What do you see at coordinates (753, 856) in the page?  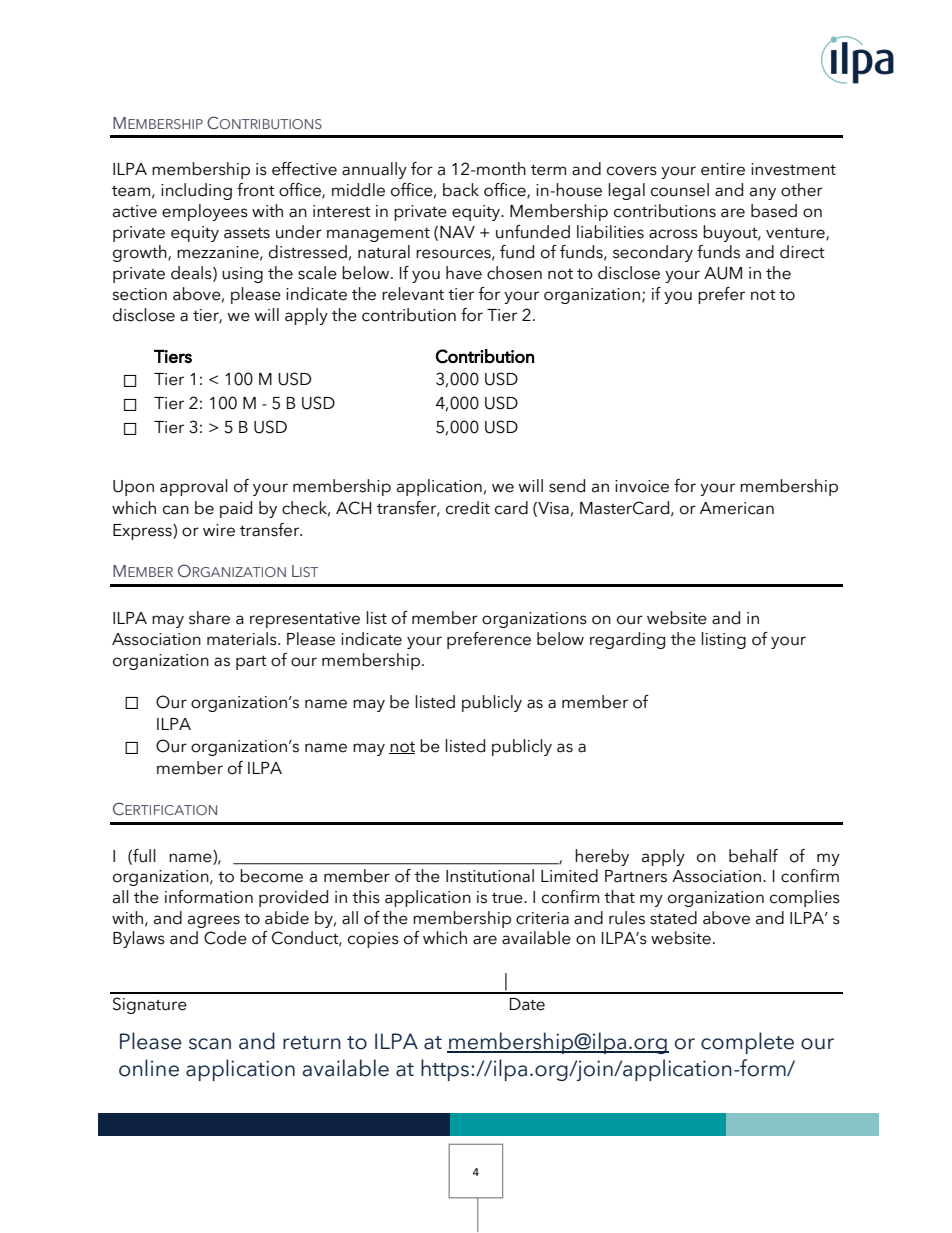 I see `behalf` at bounding box center [753, 856].
